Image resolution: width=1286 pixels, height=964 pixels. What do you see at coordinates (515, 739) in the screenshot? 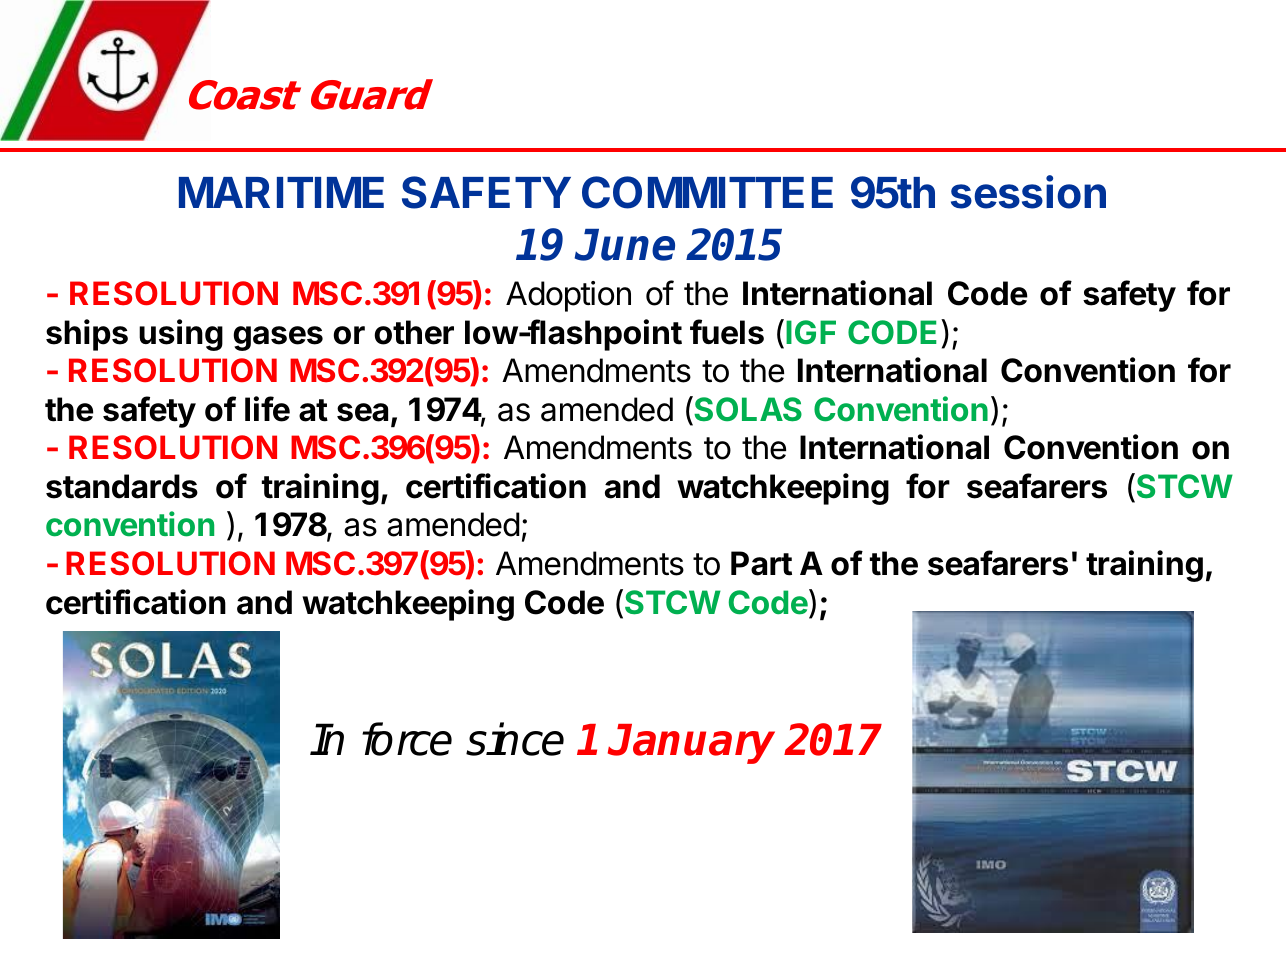
I see `since` at bounding box center [515, 739].
